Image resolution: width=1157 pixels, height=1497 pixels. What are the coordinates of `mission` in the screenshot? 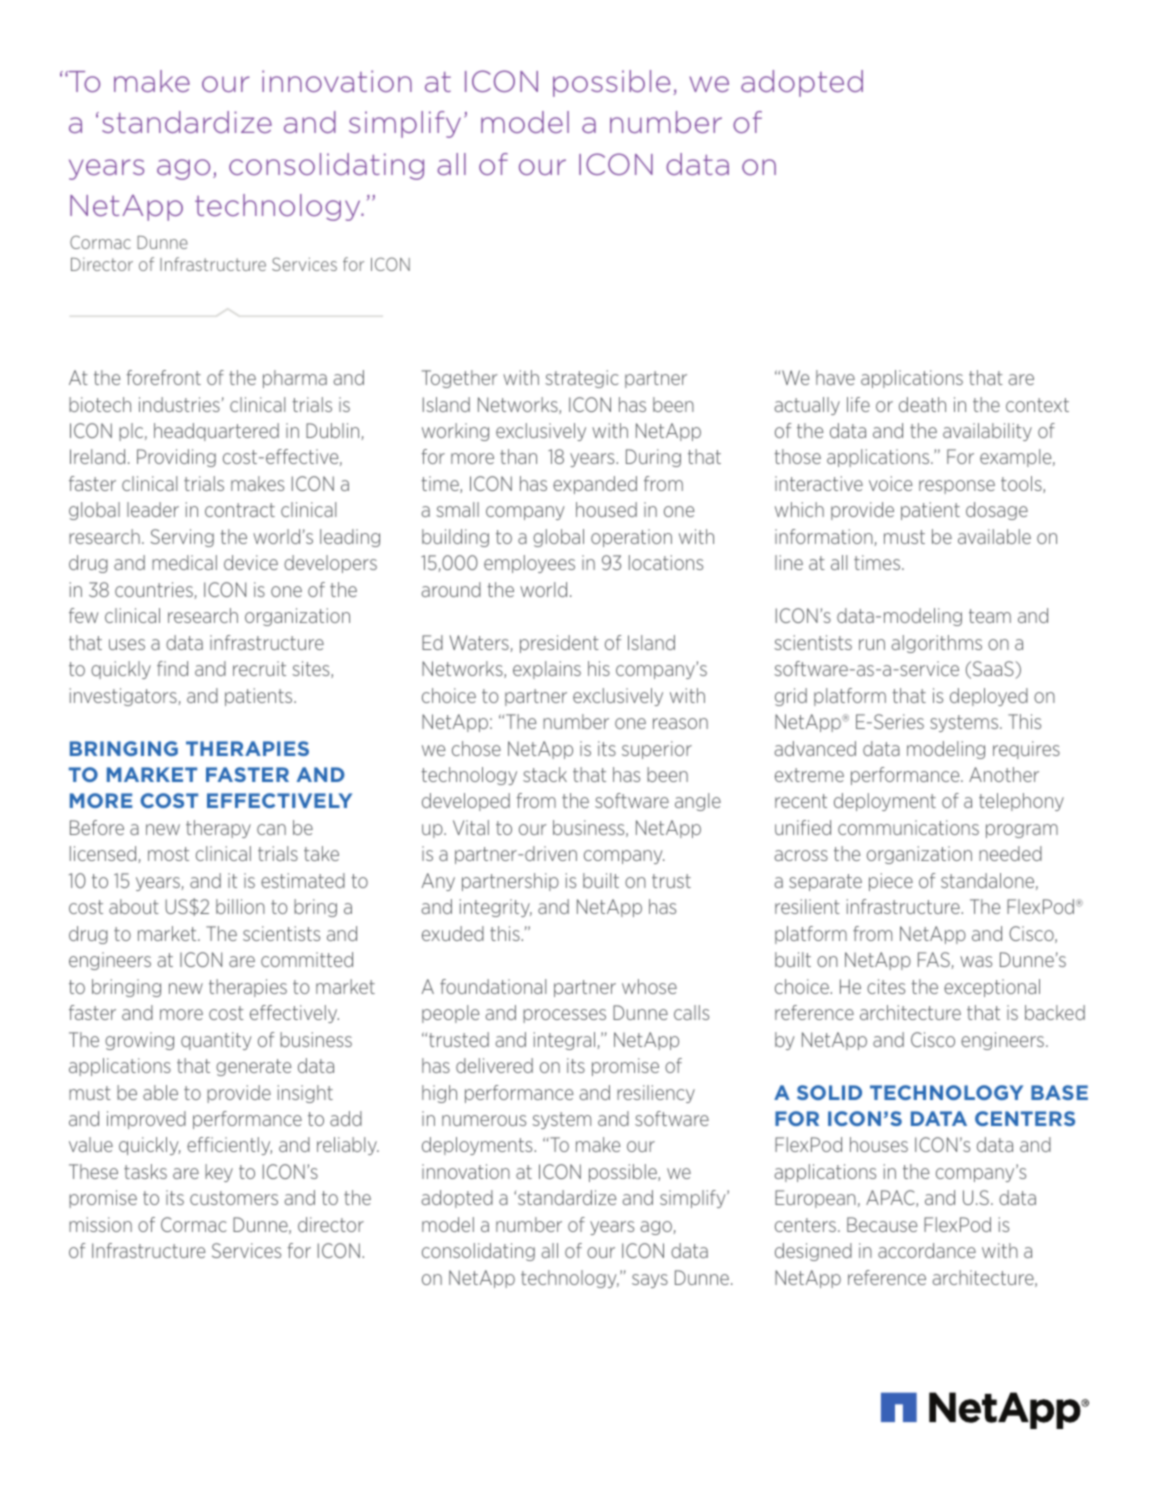 It's located at (100, 1224).
